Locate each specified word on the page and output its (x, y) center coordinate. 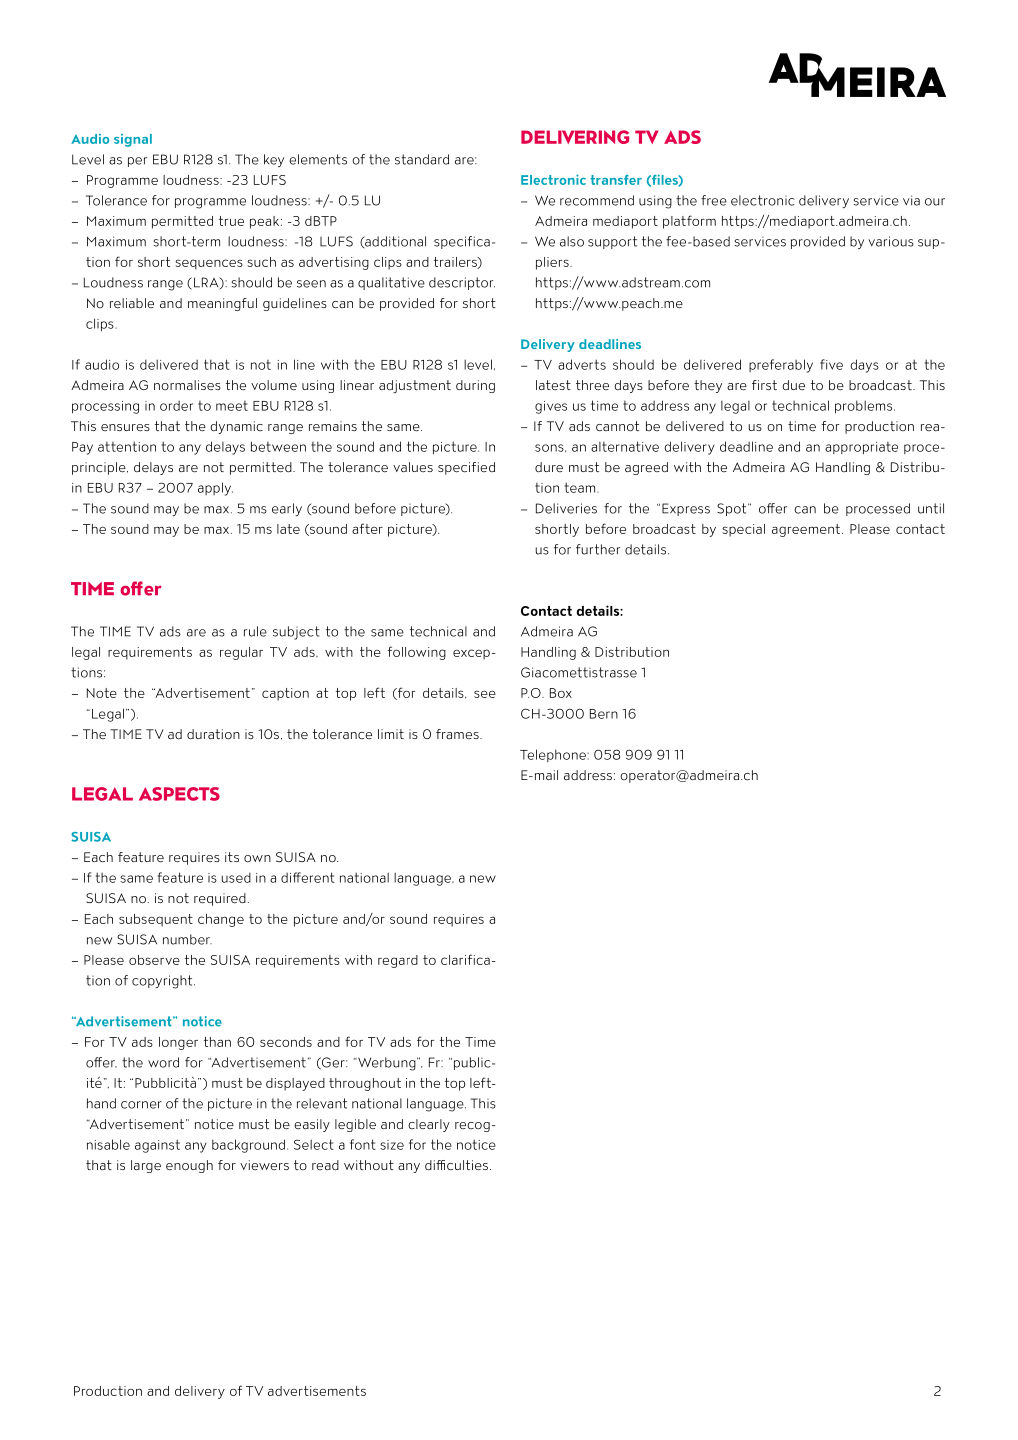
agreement (806, 530)
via (911, 200)
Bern (604, 714)
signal (133, 140)
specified (466, 468)
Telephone (554, 755)
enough (189, 1166)
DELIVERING (575, 137)
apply (215, 489)
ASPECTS (179, 794)
